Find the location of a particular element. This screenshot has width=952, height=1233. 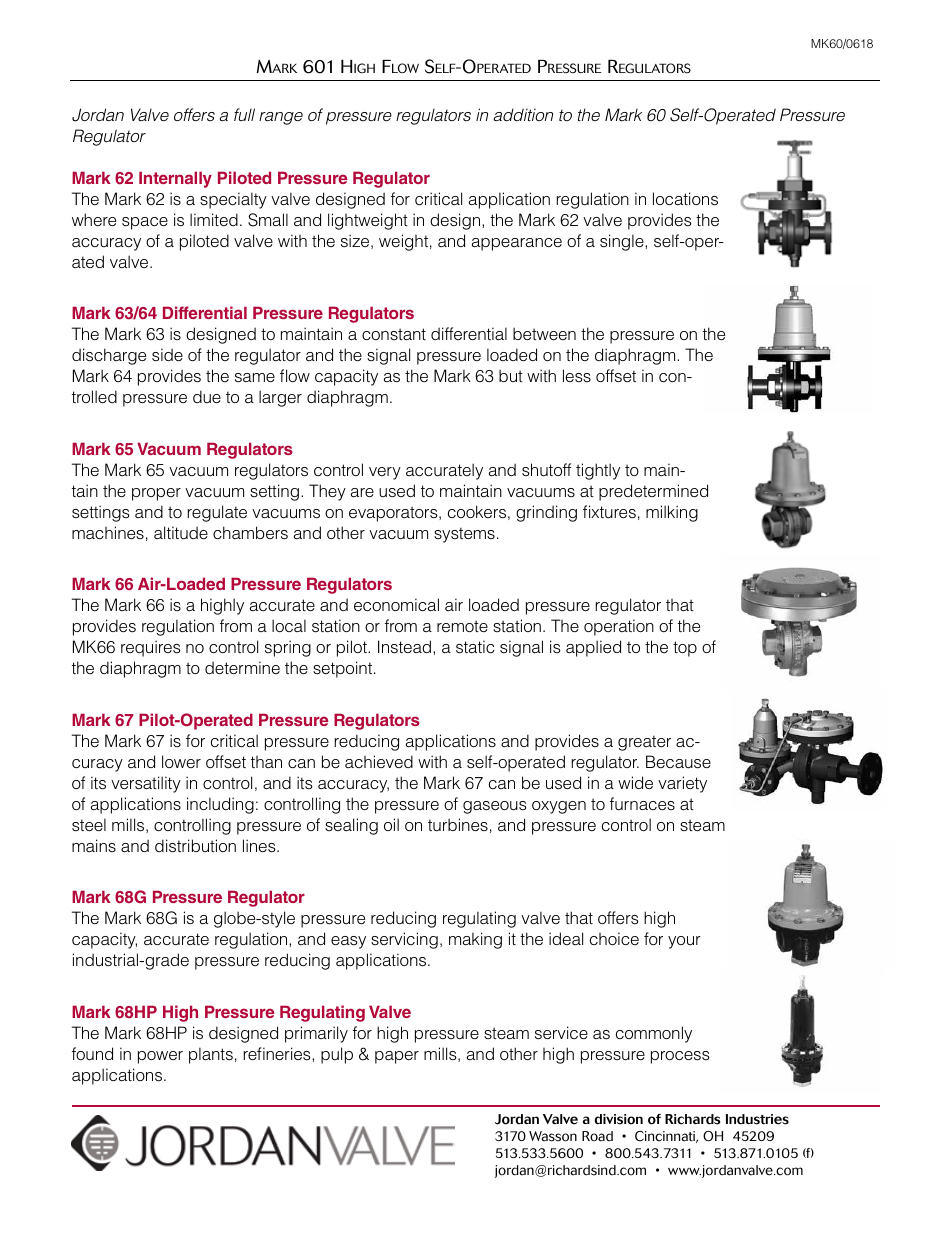

requires is located at coordinates (151, 648).
